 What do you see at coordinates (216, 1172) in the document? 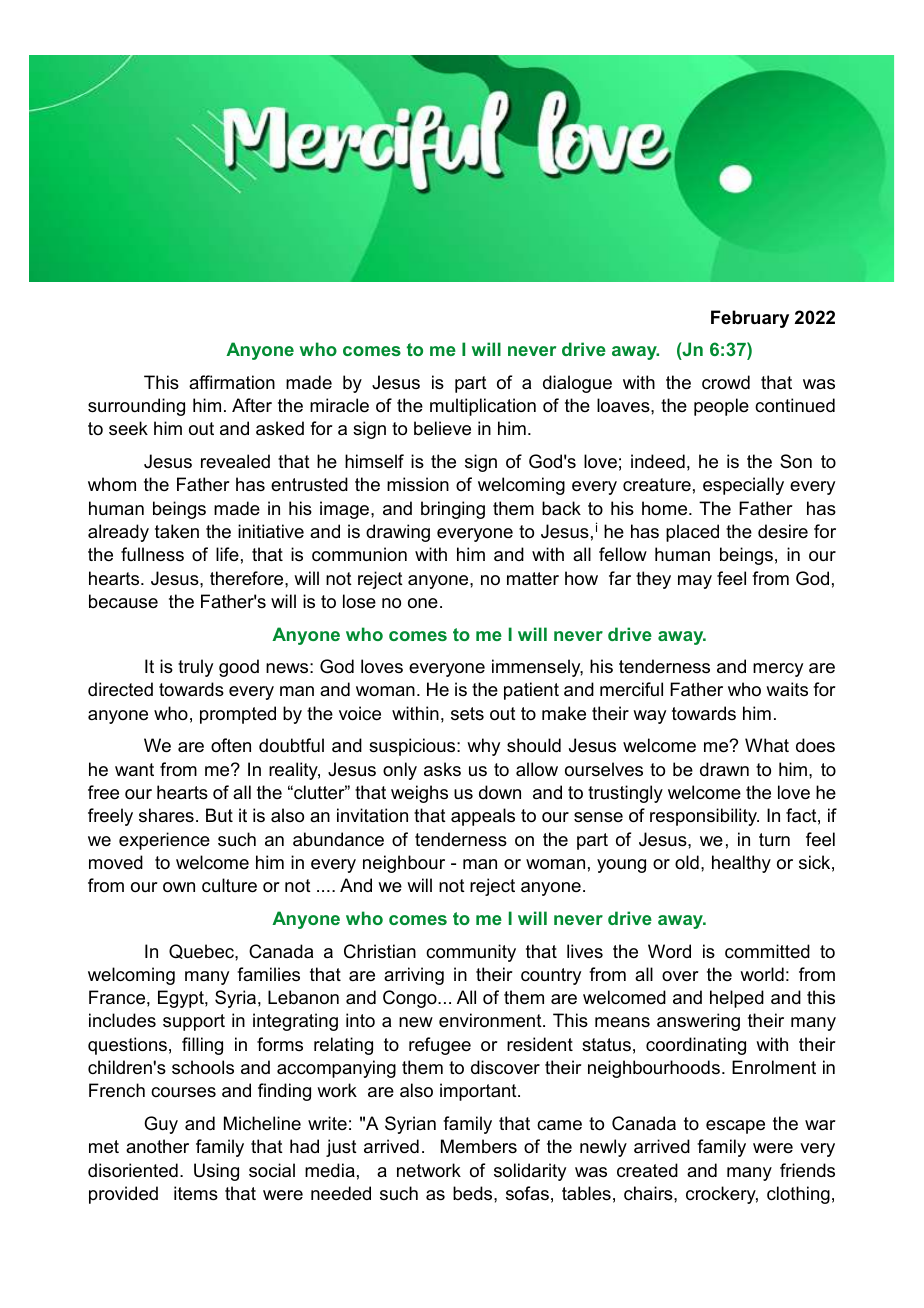
I see `Using` at bounding box center [216, 1172].
